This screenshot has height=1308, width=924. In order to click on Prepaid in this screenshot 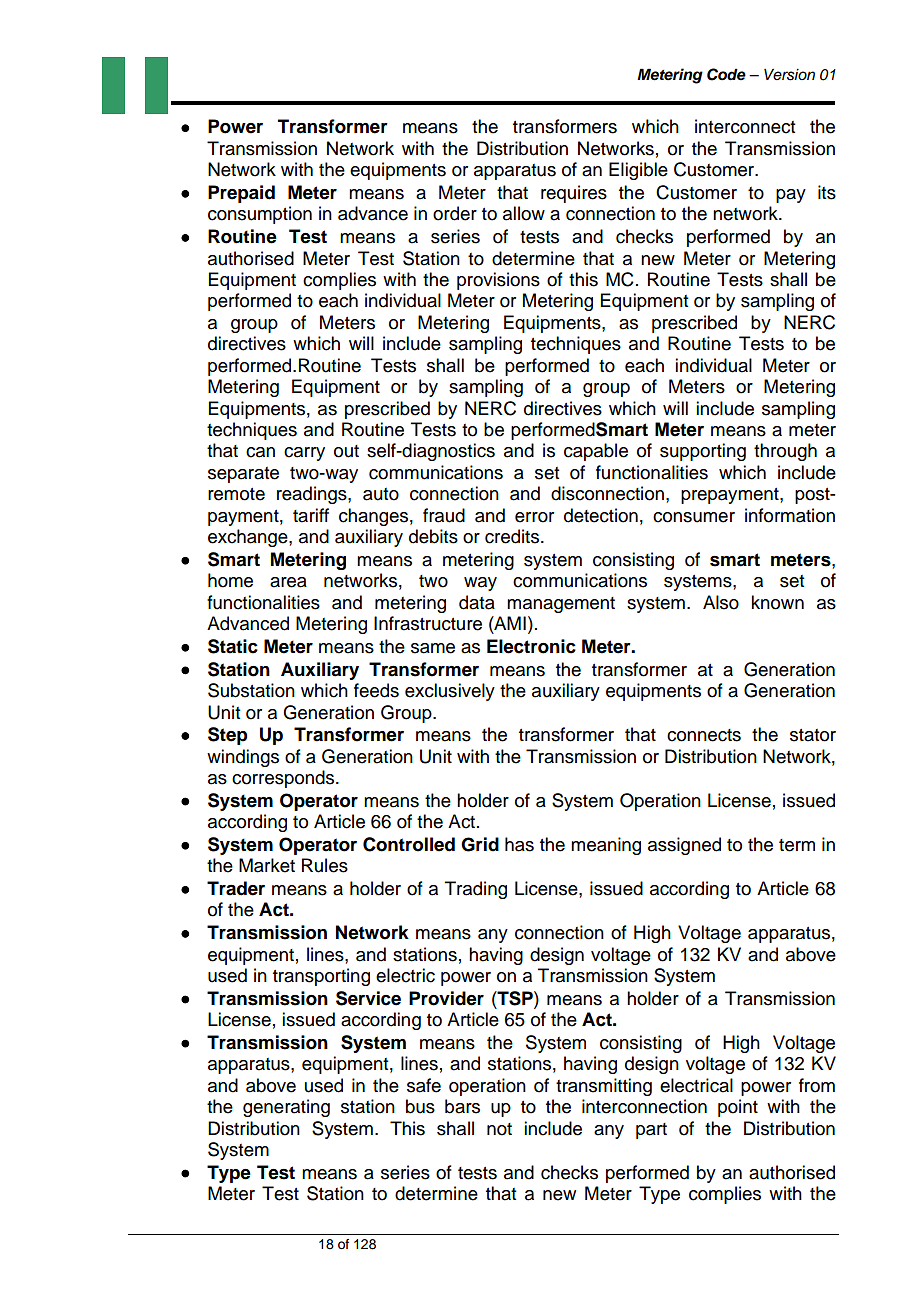, I will do `click(241, 194)`.
